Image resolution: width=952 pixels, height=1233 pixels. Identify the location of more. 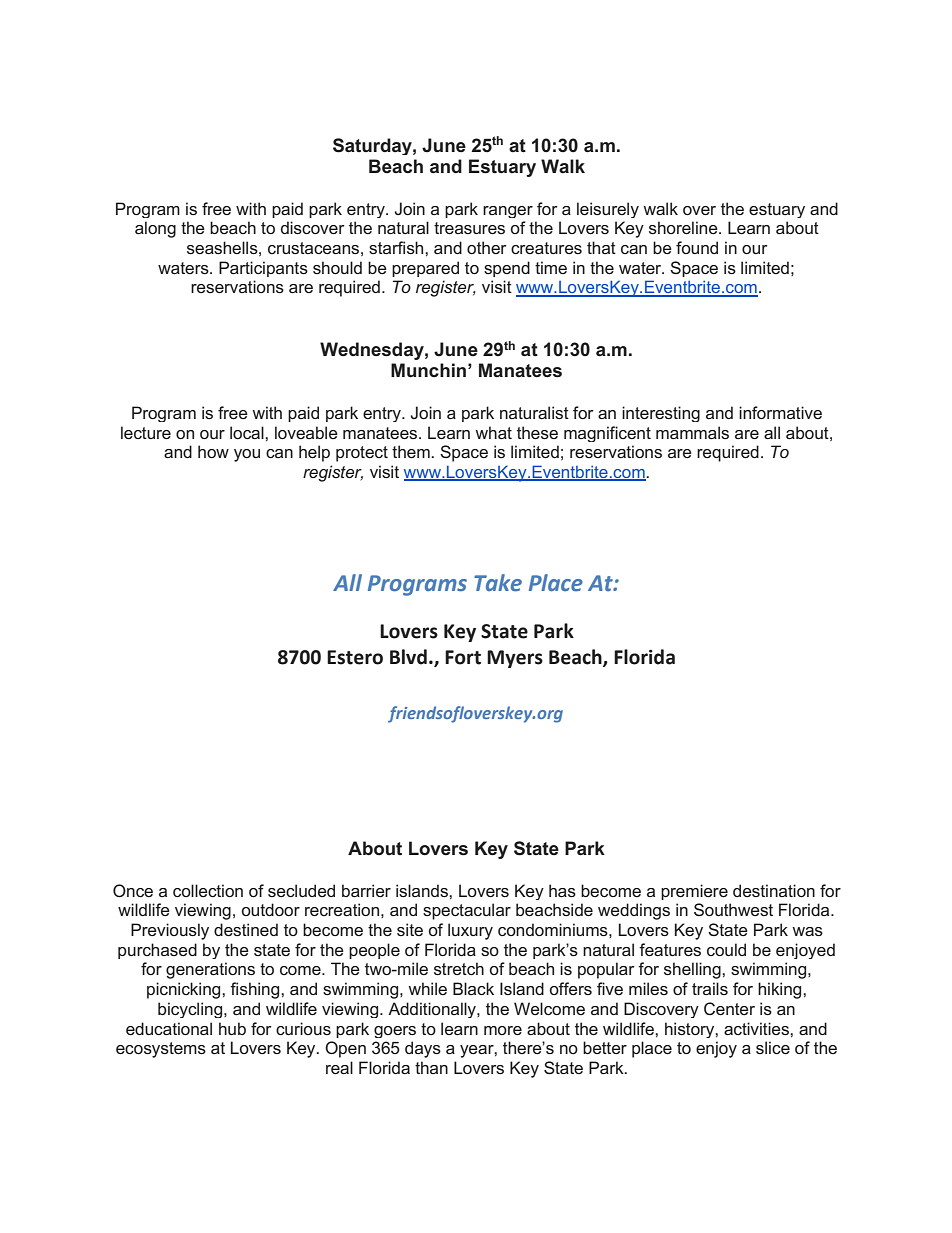
(503, 1030).
